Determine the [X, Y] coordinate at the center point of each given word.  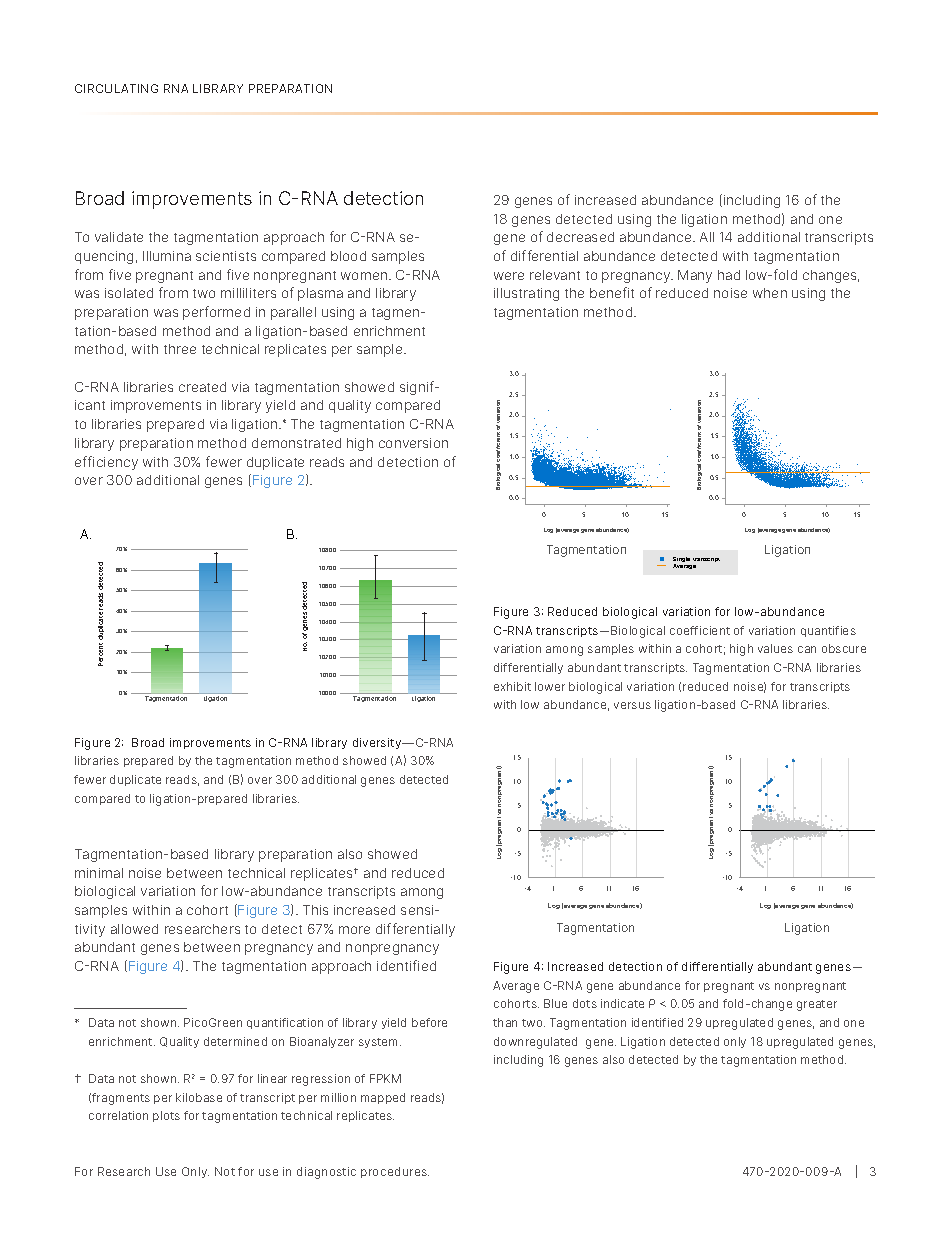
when [770, 293]
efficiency [106, 463]
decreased [580, 237]
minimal [99, 873]
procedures [395, 1172]
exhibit [512, 686]
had [729, 275]
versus [632, 705]
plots [166, 1116]
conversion [413, 443]
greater [817, 1005]
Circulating [116, 88]
